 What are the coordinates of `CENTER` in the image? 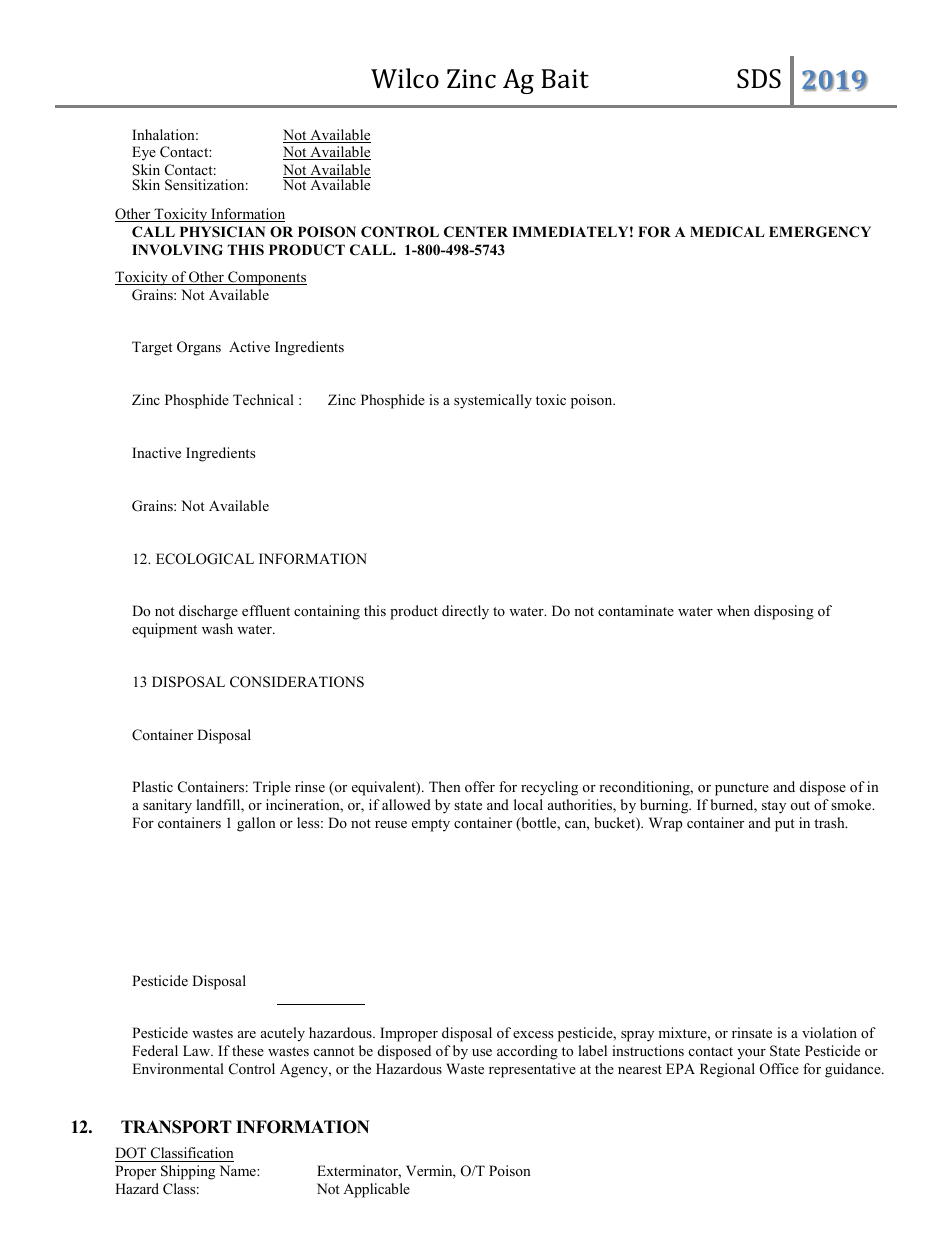 It's located at (476, 232).
